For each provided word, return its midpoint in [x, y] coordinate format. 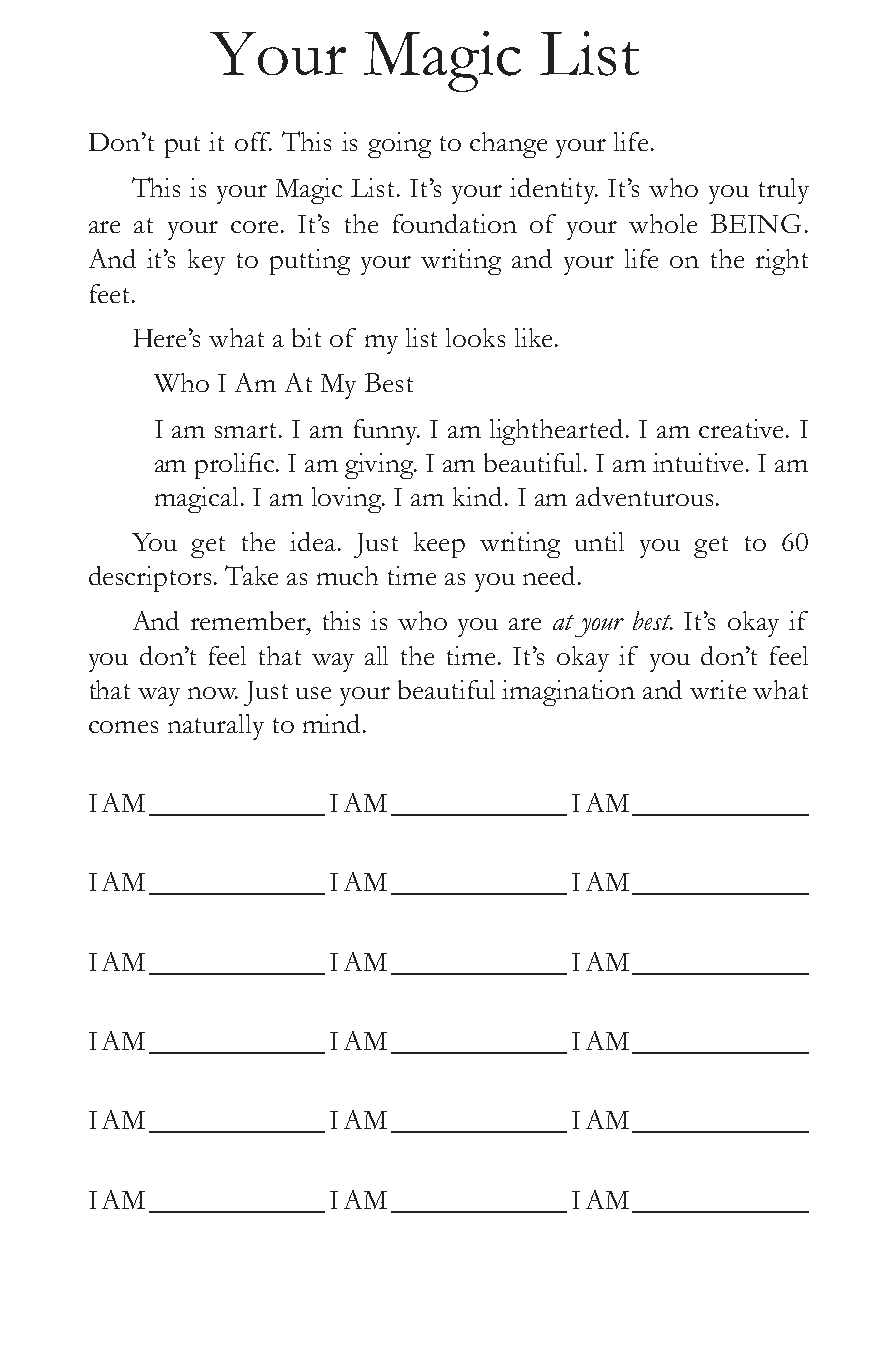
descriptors [150, 579]
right [782, 262]
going [399, 145]
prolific [236, 466]
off [253, 141]
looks [475, 337]
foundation [455, 223]
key [206, 262]
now [213, 693]
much [347, 575]
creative [743, 428]
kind [477, 496]
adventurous [646, 496]
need [551, 575]
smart [247, 430]
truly [784, 191]
